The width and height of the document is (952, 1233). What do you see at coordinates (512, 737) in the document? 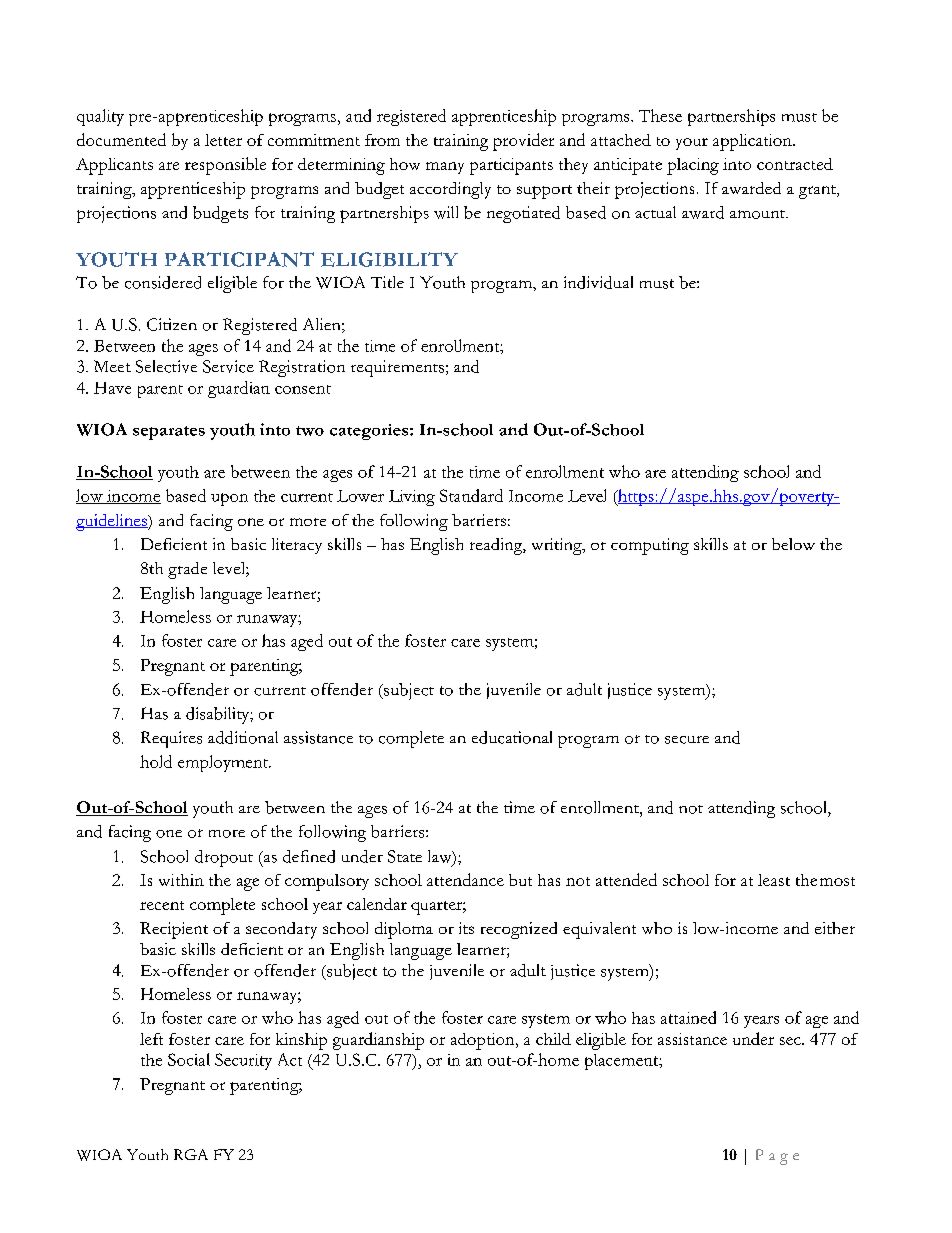
I see `educational` at bounding box center [512, 737].
